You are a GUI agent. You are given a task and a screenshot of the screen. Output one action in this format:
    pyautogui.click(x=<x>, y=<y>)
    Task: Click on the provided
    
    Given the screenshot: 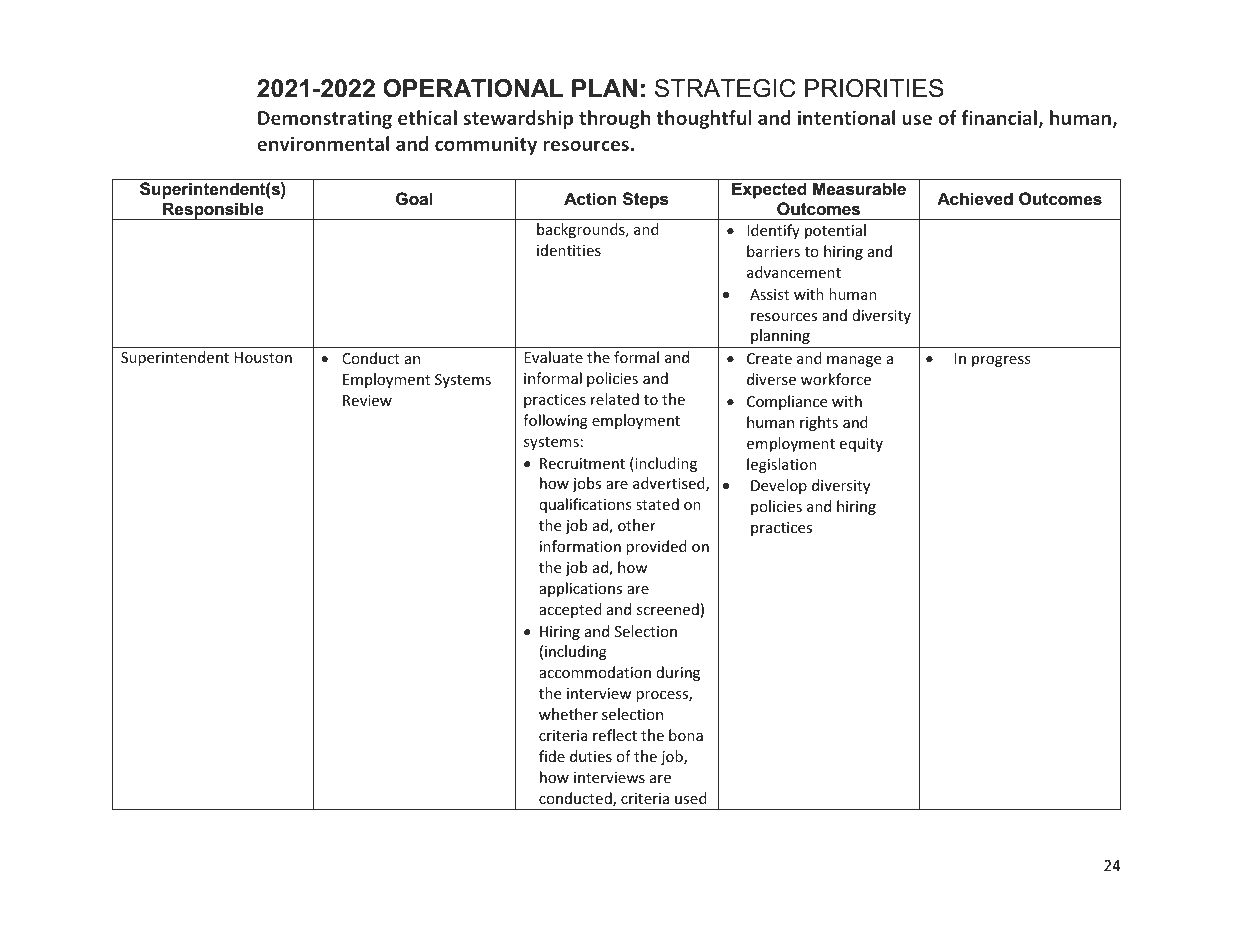 What is the action you would take?
    pyautogui.click(x=656, y=547)
